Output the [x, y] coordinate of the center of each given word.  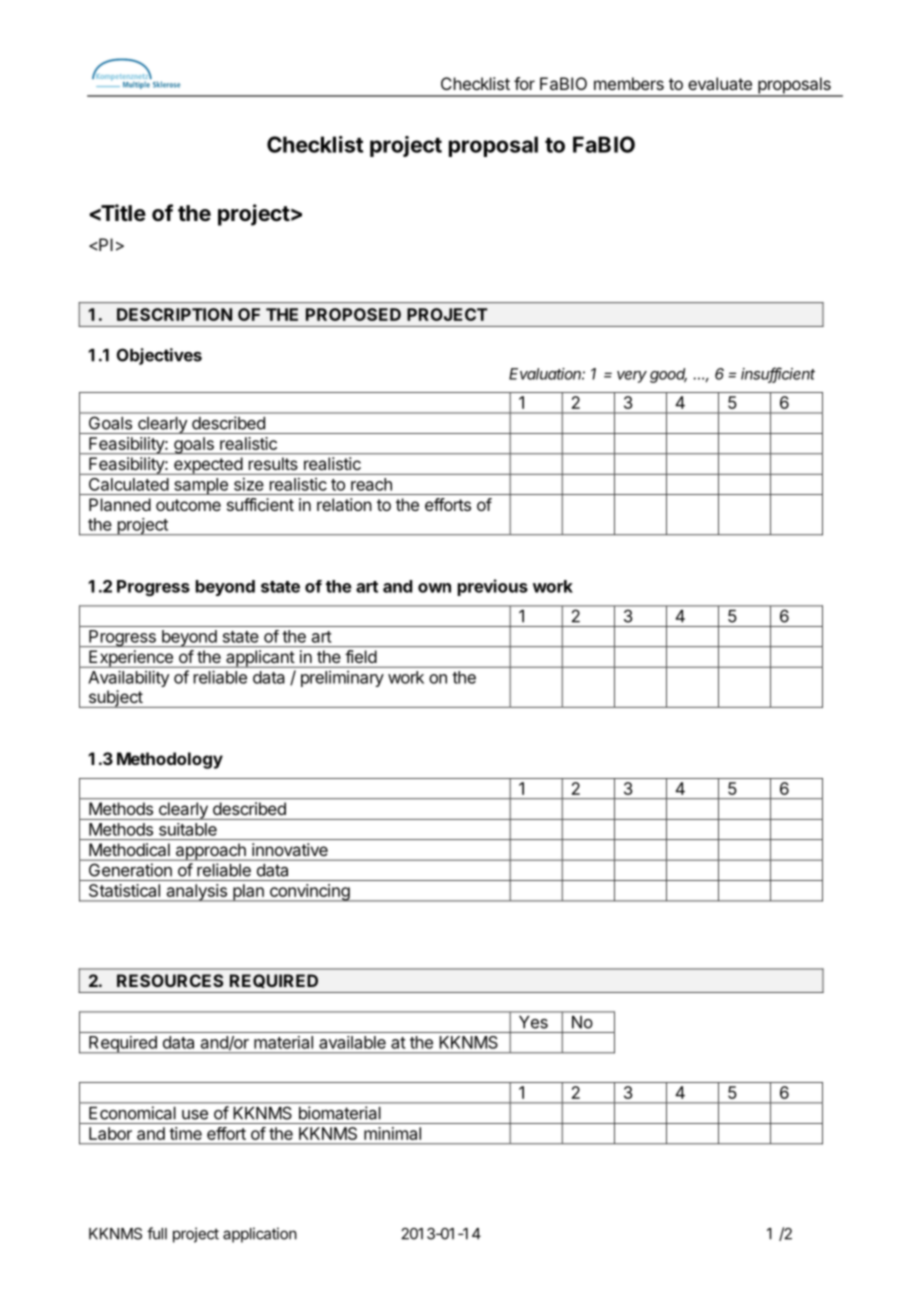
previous [493, 587]
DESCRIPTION [174, 314]
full [157, 1233]
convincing [309, 893]
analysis [196, 893]
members [629, 83]
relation [344, 504]
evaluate [720, 83]
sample [201, 486]
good [668, 375]
